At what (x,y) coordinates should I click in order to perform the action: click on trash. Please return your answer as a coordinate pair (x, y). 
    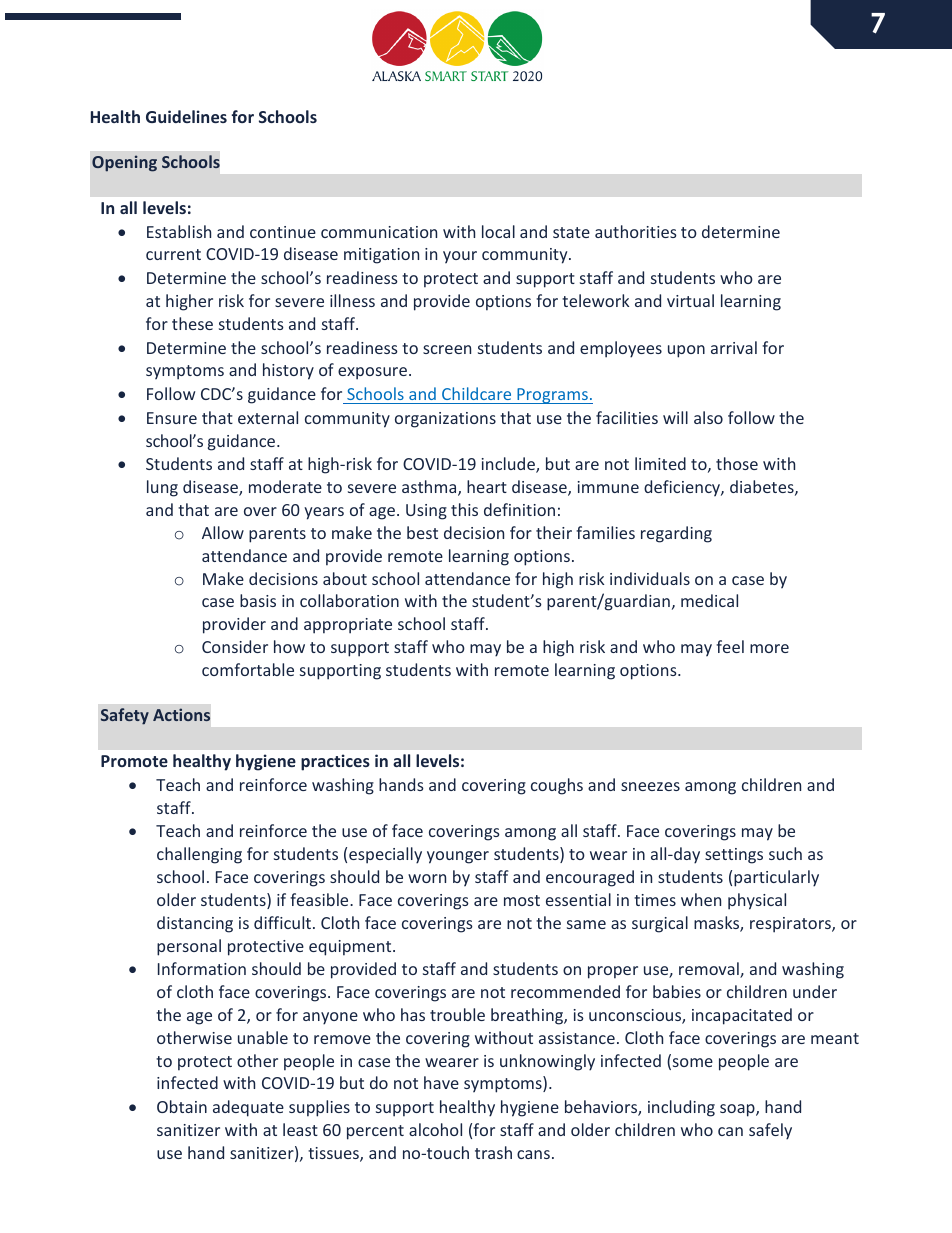
    Looking at the image, I should click on (493, 1152).
